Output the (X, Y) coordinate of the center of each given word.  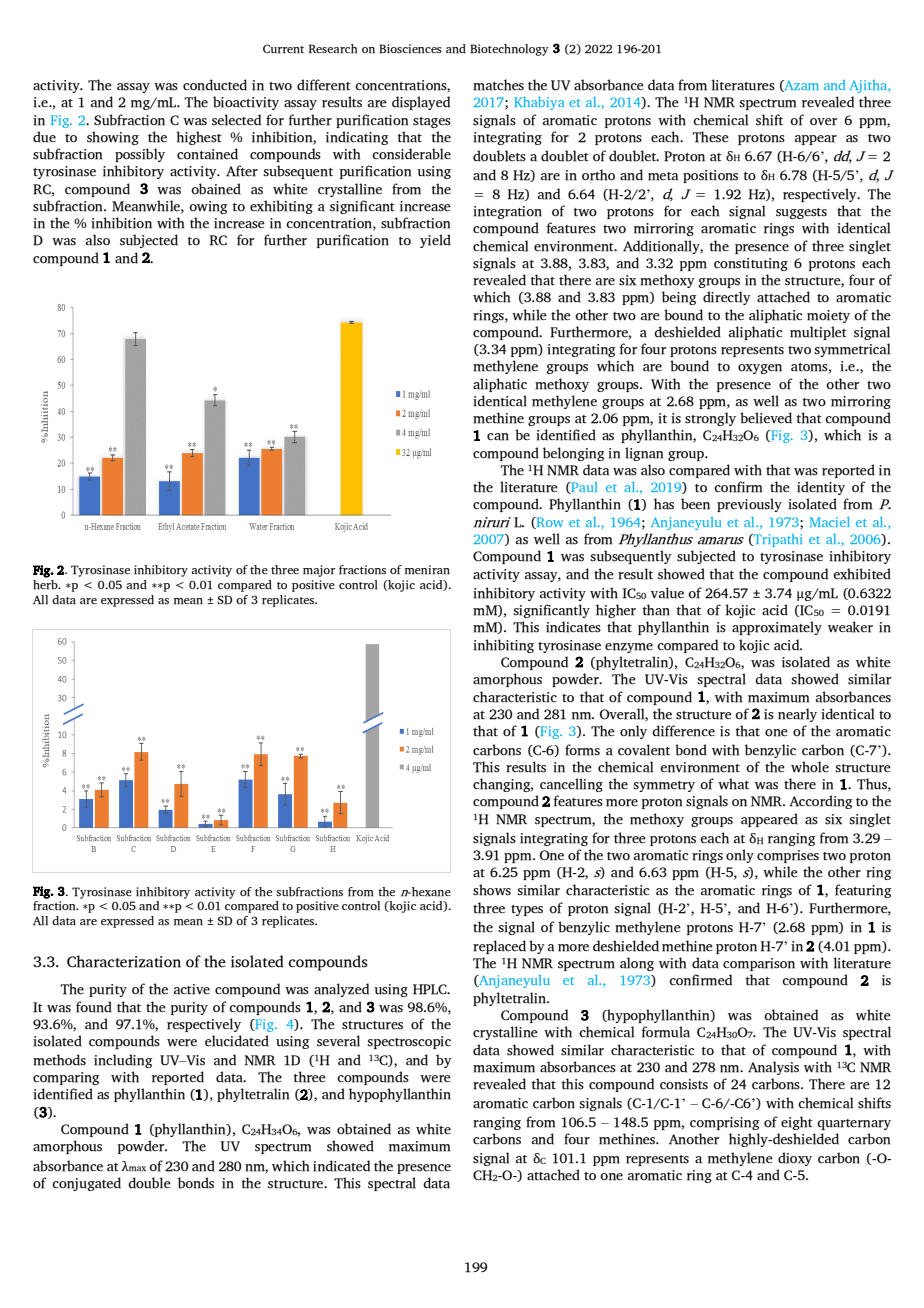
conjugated (86, 1184)
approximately (777, 628)
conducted (215, 85)
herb (46, 583)
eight (797, 1123)
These (710, 137)
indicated (341, 1166)
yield (435, 241)
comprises (788, 856)
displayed (421, 103)
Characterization (124, 961)
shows (492, 890)
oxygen (760, 369)
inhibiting (503, 646)
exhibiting (281, 207)
